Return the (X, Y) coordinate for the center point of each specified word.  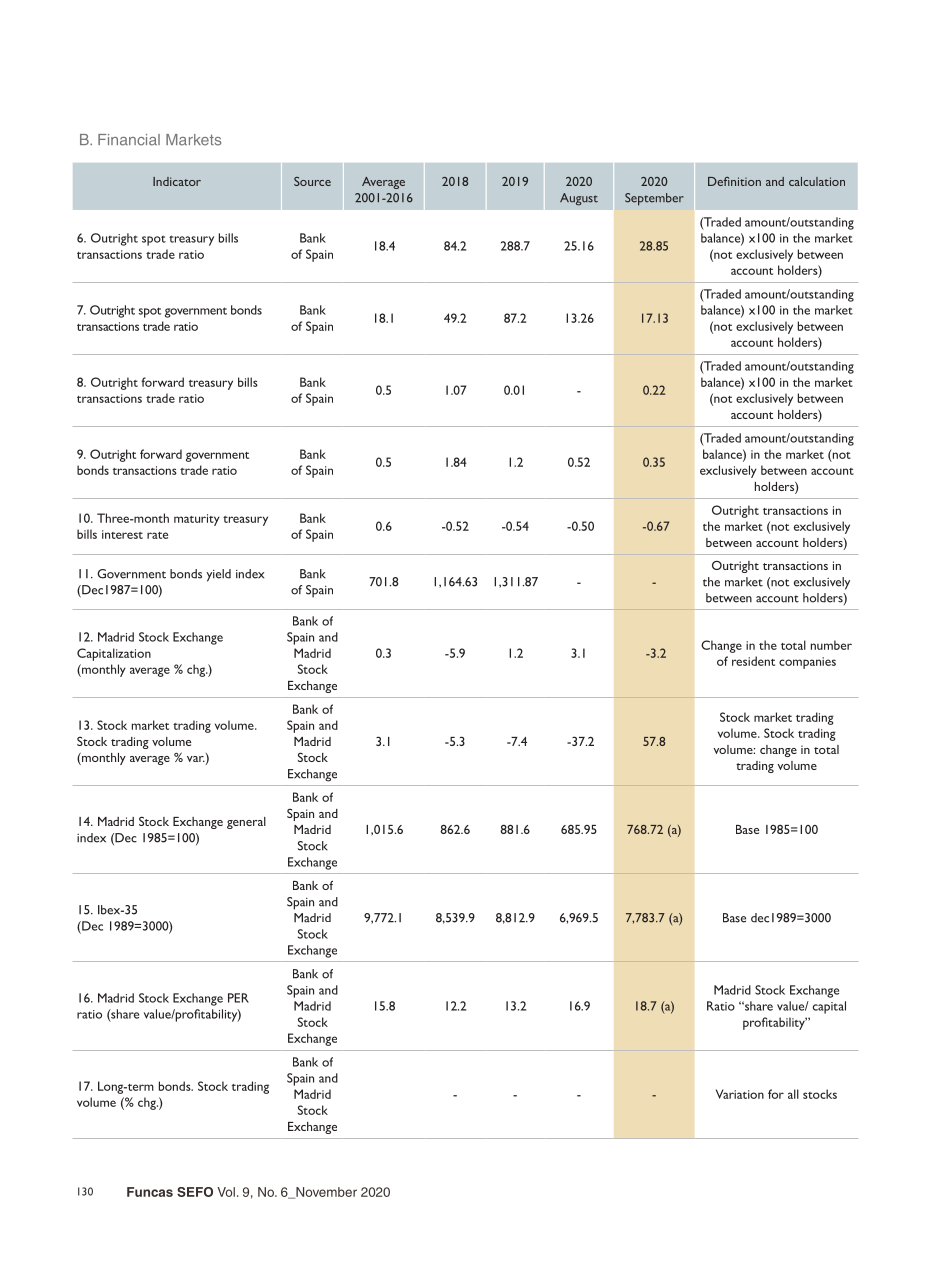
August (579, 199)
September (654, 199)
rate (157, 535)
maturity (197, 520)
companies (807, 663)
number (831, 645)
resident (753, 661)
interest (122, 534)
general (246, 823)
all (793, 1094)
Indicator (177, 181)
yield (218, 575)
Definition (734, 181)
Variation (740, 1094)
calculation (817, 181)
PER (238, 998)
